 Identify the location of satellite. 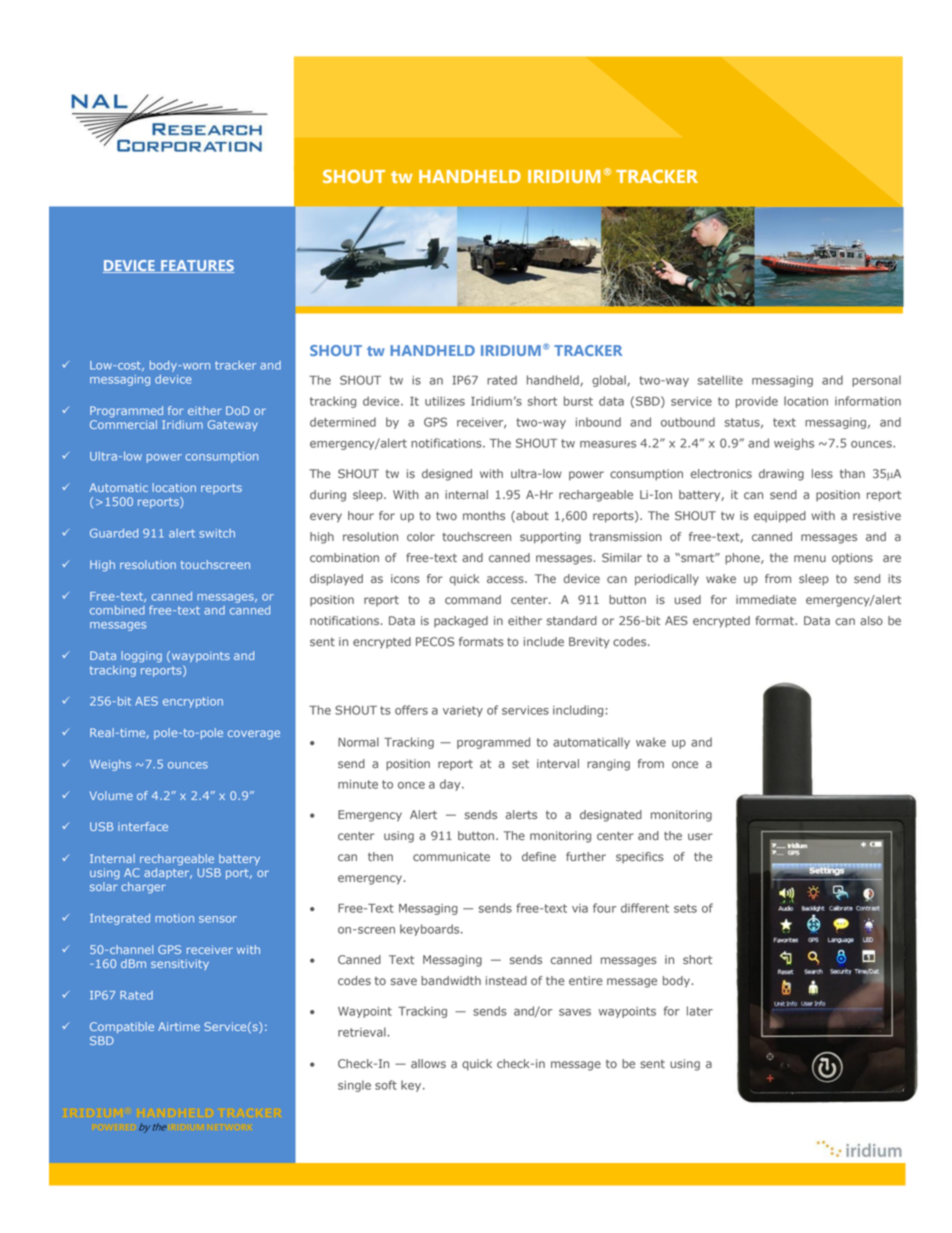
(720, 380).
